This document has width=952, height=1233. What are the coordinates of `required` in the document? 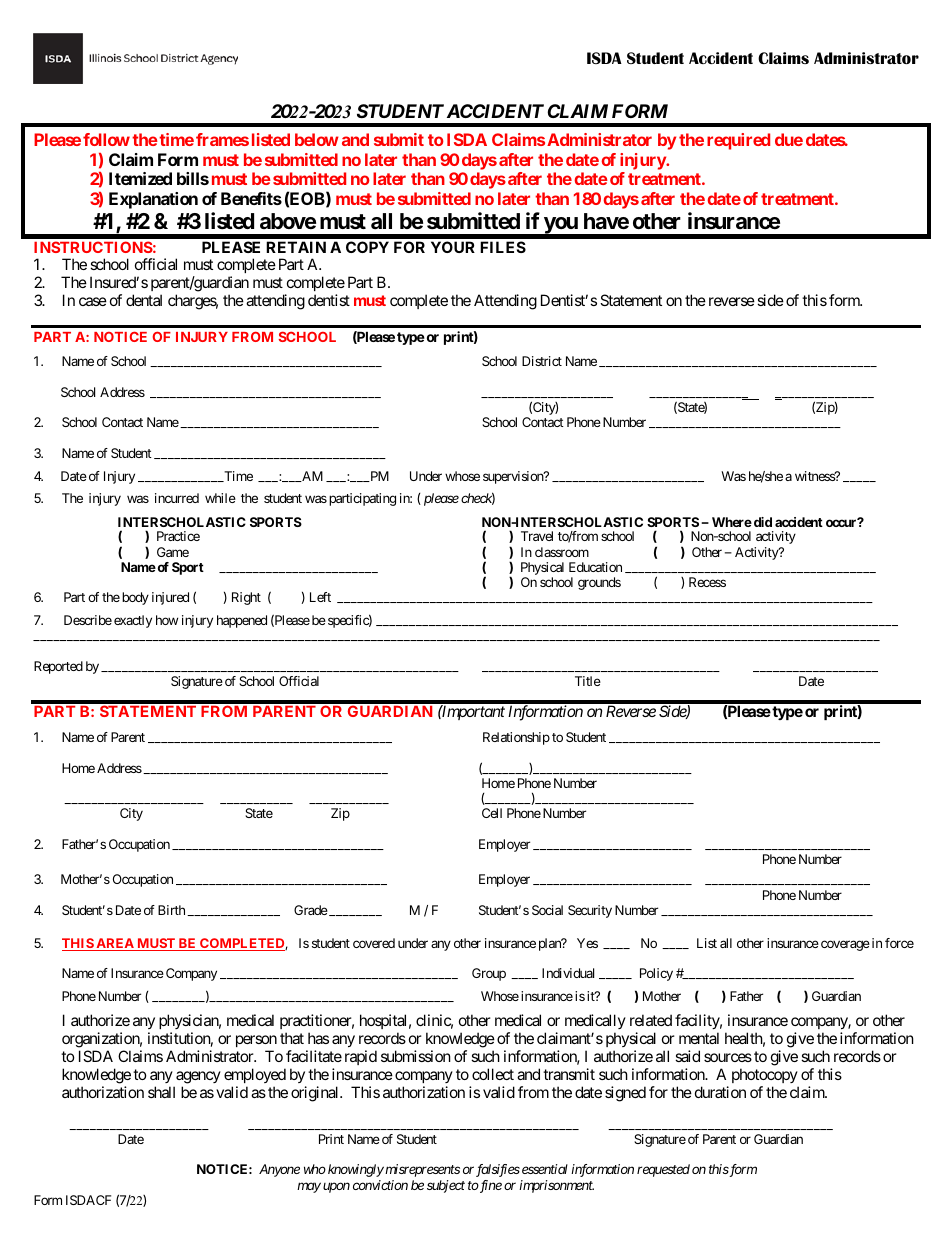 It's located at (738, 141).
